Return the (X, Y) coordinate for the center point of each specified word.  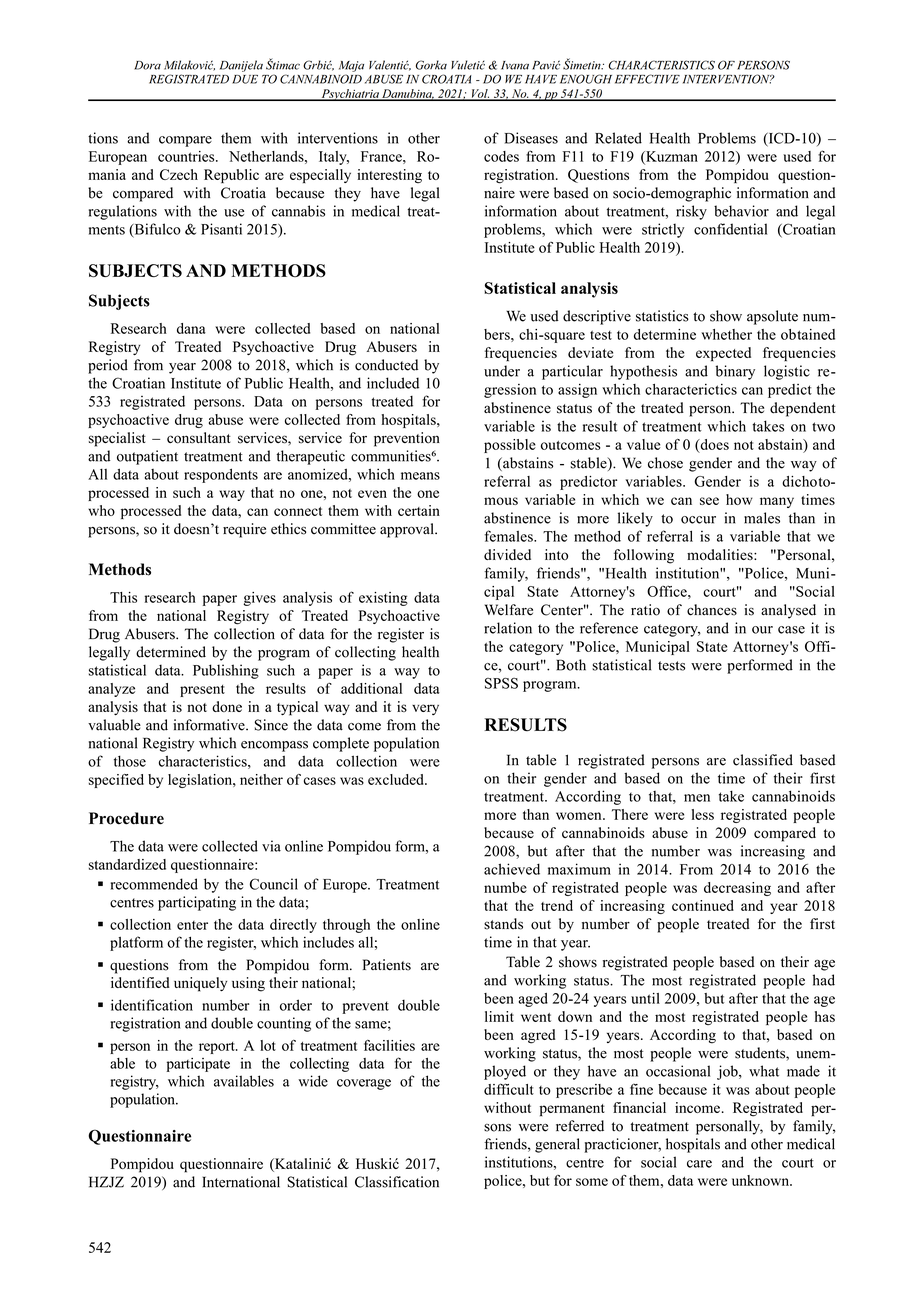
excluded (397, 779)
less (703, 814)
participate (198, 1065)
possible (510, 446)
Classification (397, 1182)
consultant (199, 438)
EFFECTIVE (647, 79)
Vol (479, 94)
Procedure (126, 818)
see (709, 501)
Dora (147, 65)
